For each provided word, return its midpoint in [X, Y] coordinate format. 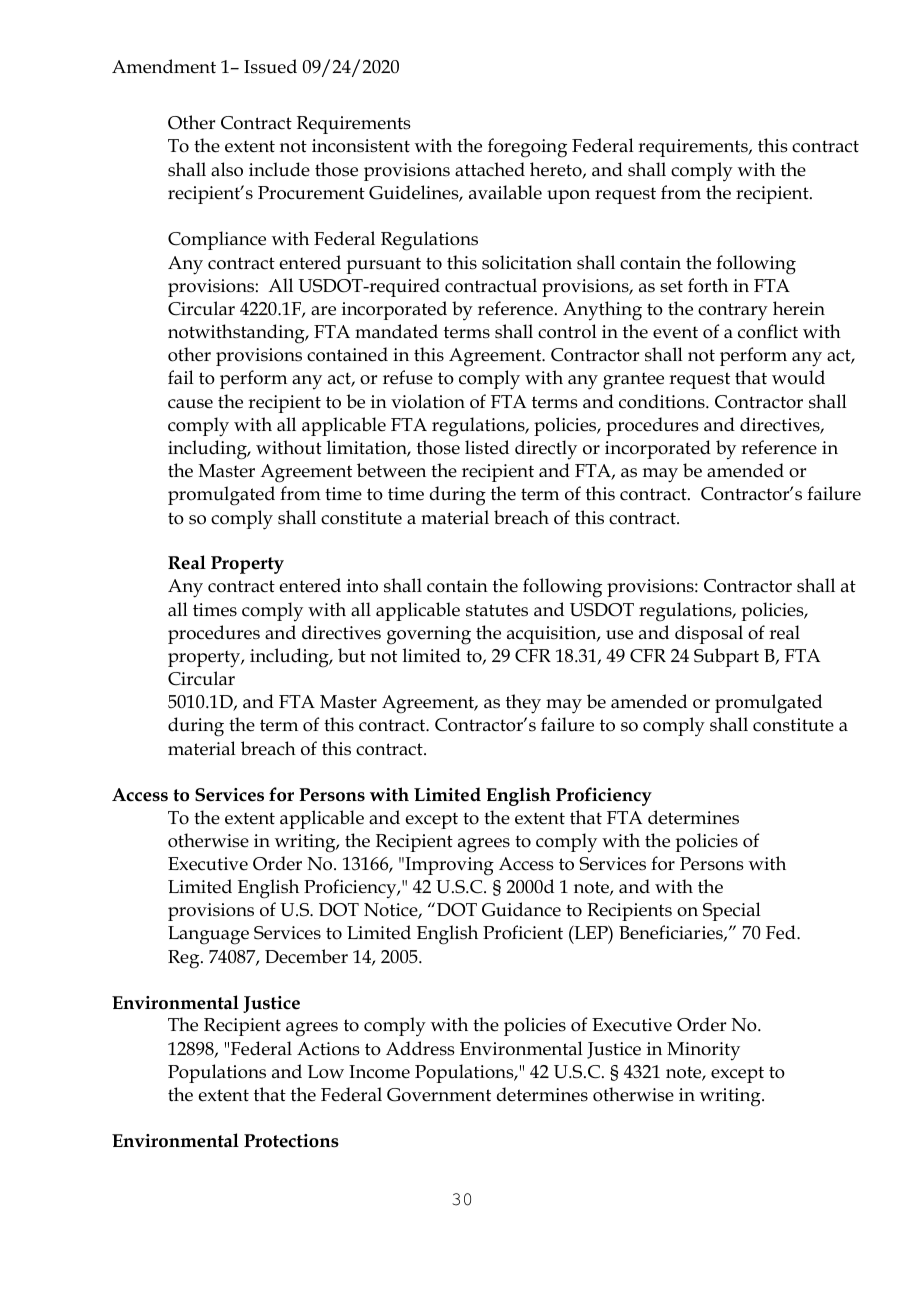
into [362, 586]
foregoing [527, 148]
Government [439, 1095]
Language [208, 935]
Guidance [521, 909]
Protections [291, 1141]
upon [568, 197]
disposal [709, 634]
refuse [408, 377]
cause [190, 404]
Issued [270, 66]
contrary [733, 312]
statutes [497, 610]
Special [732, 911]
